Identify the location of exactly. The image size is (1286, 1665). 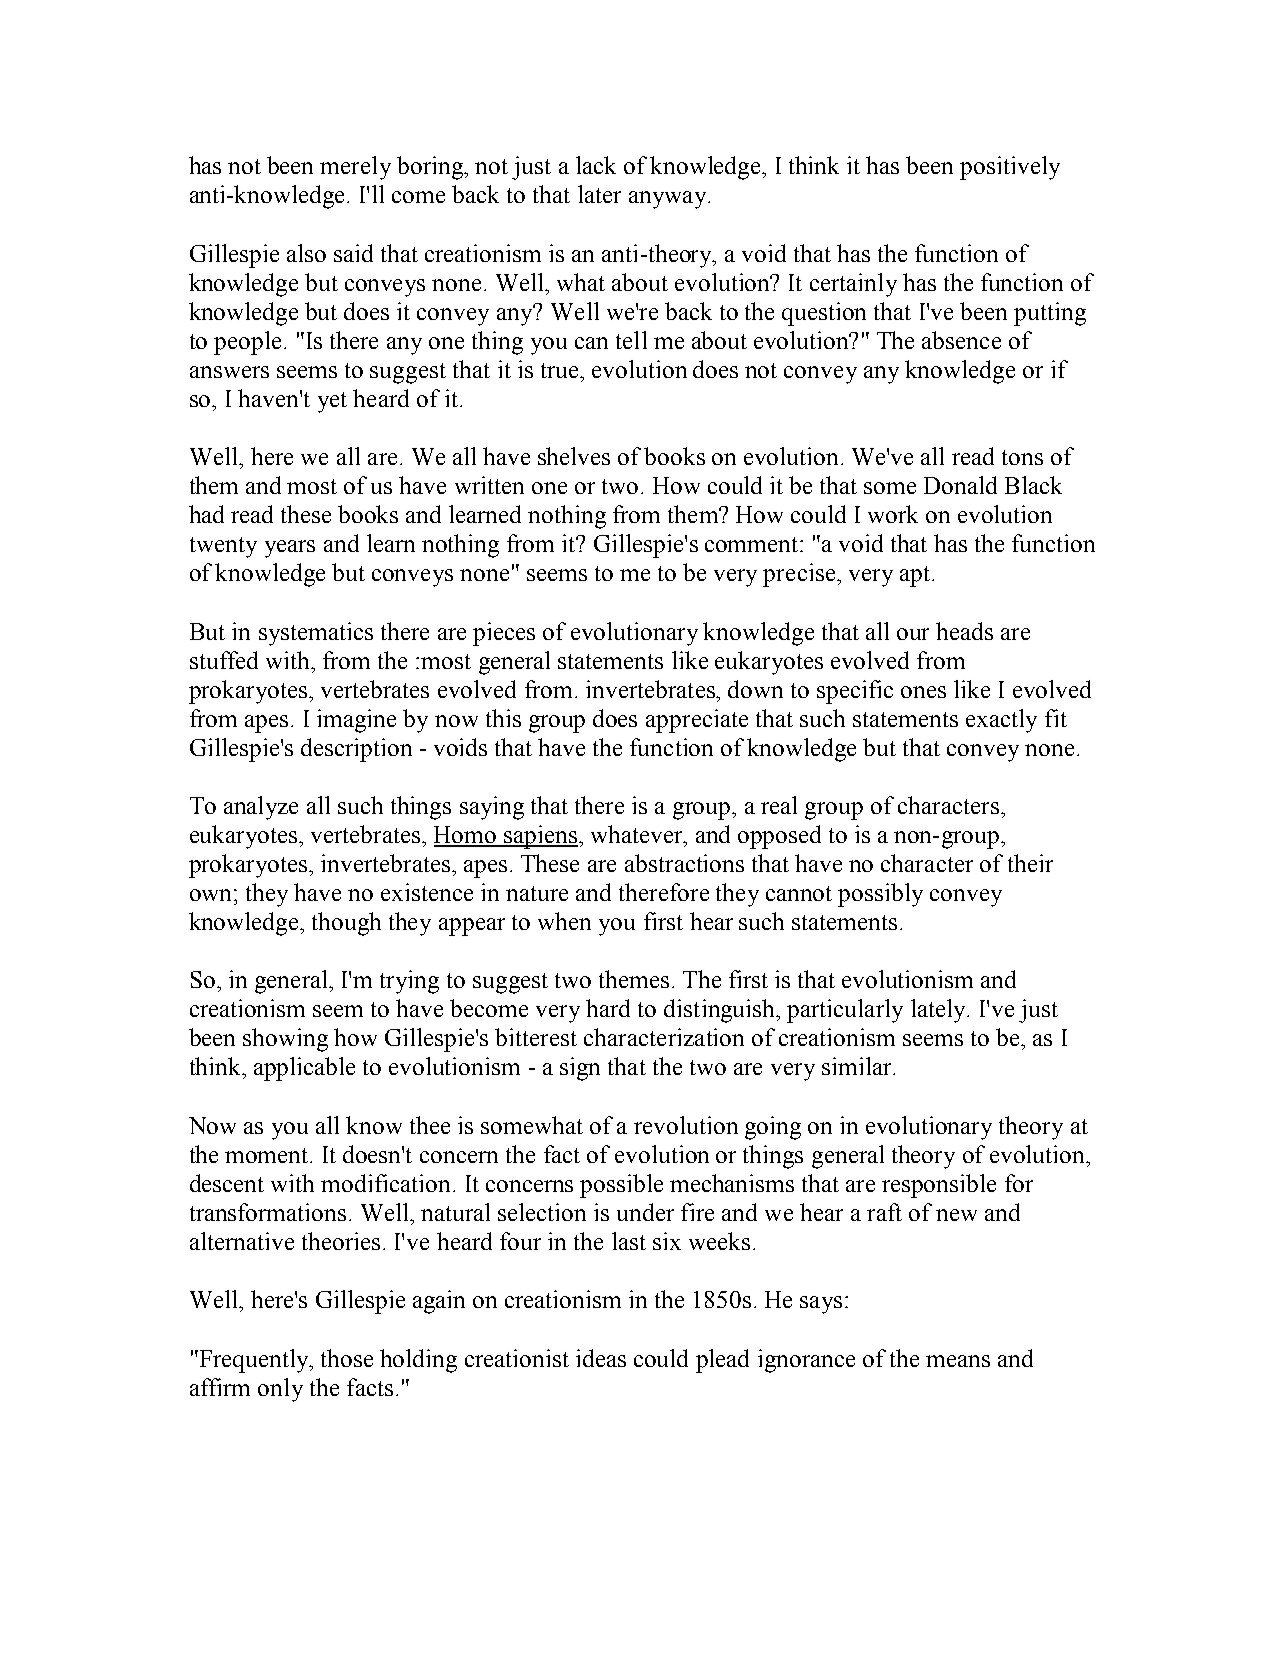
(1001, 721).
